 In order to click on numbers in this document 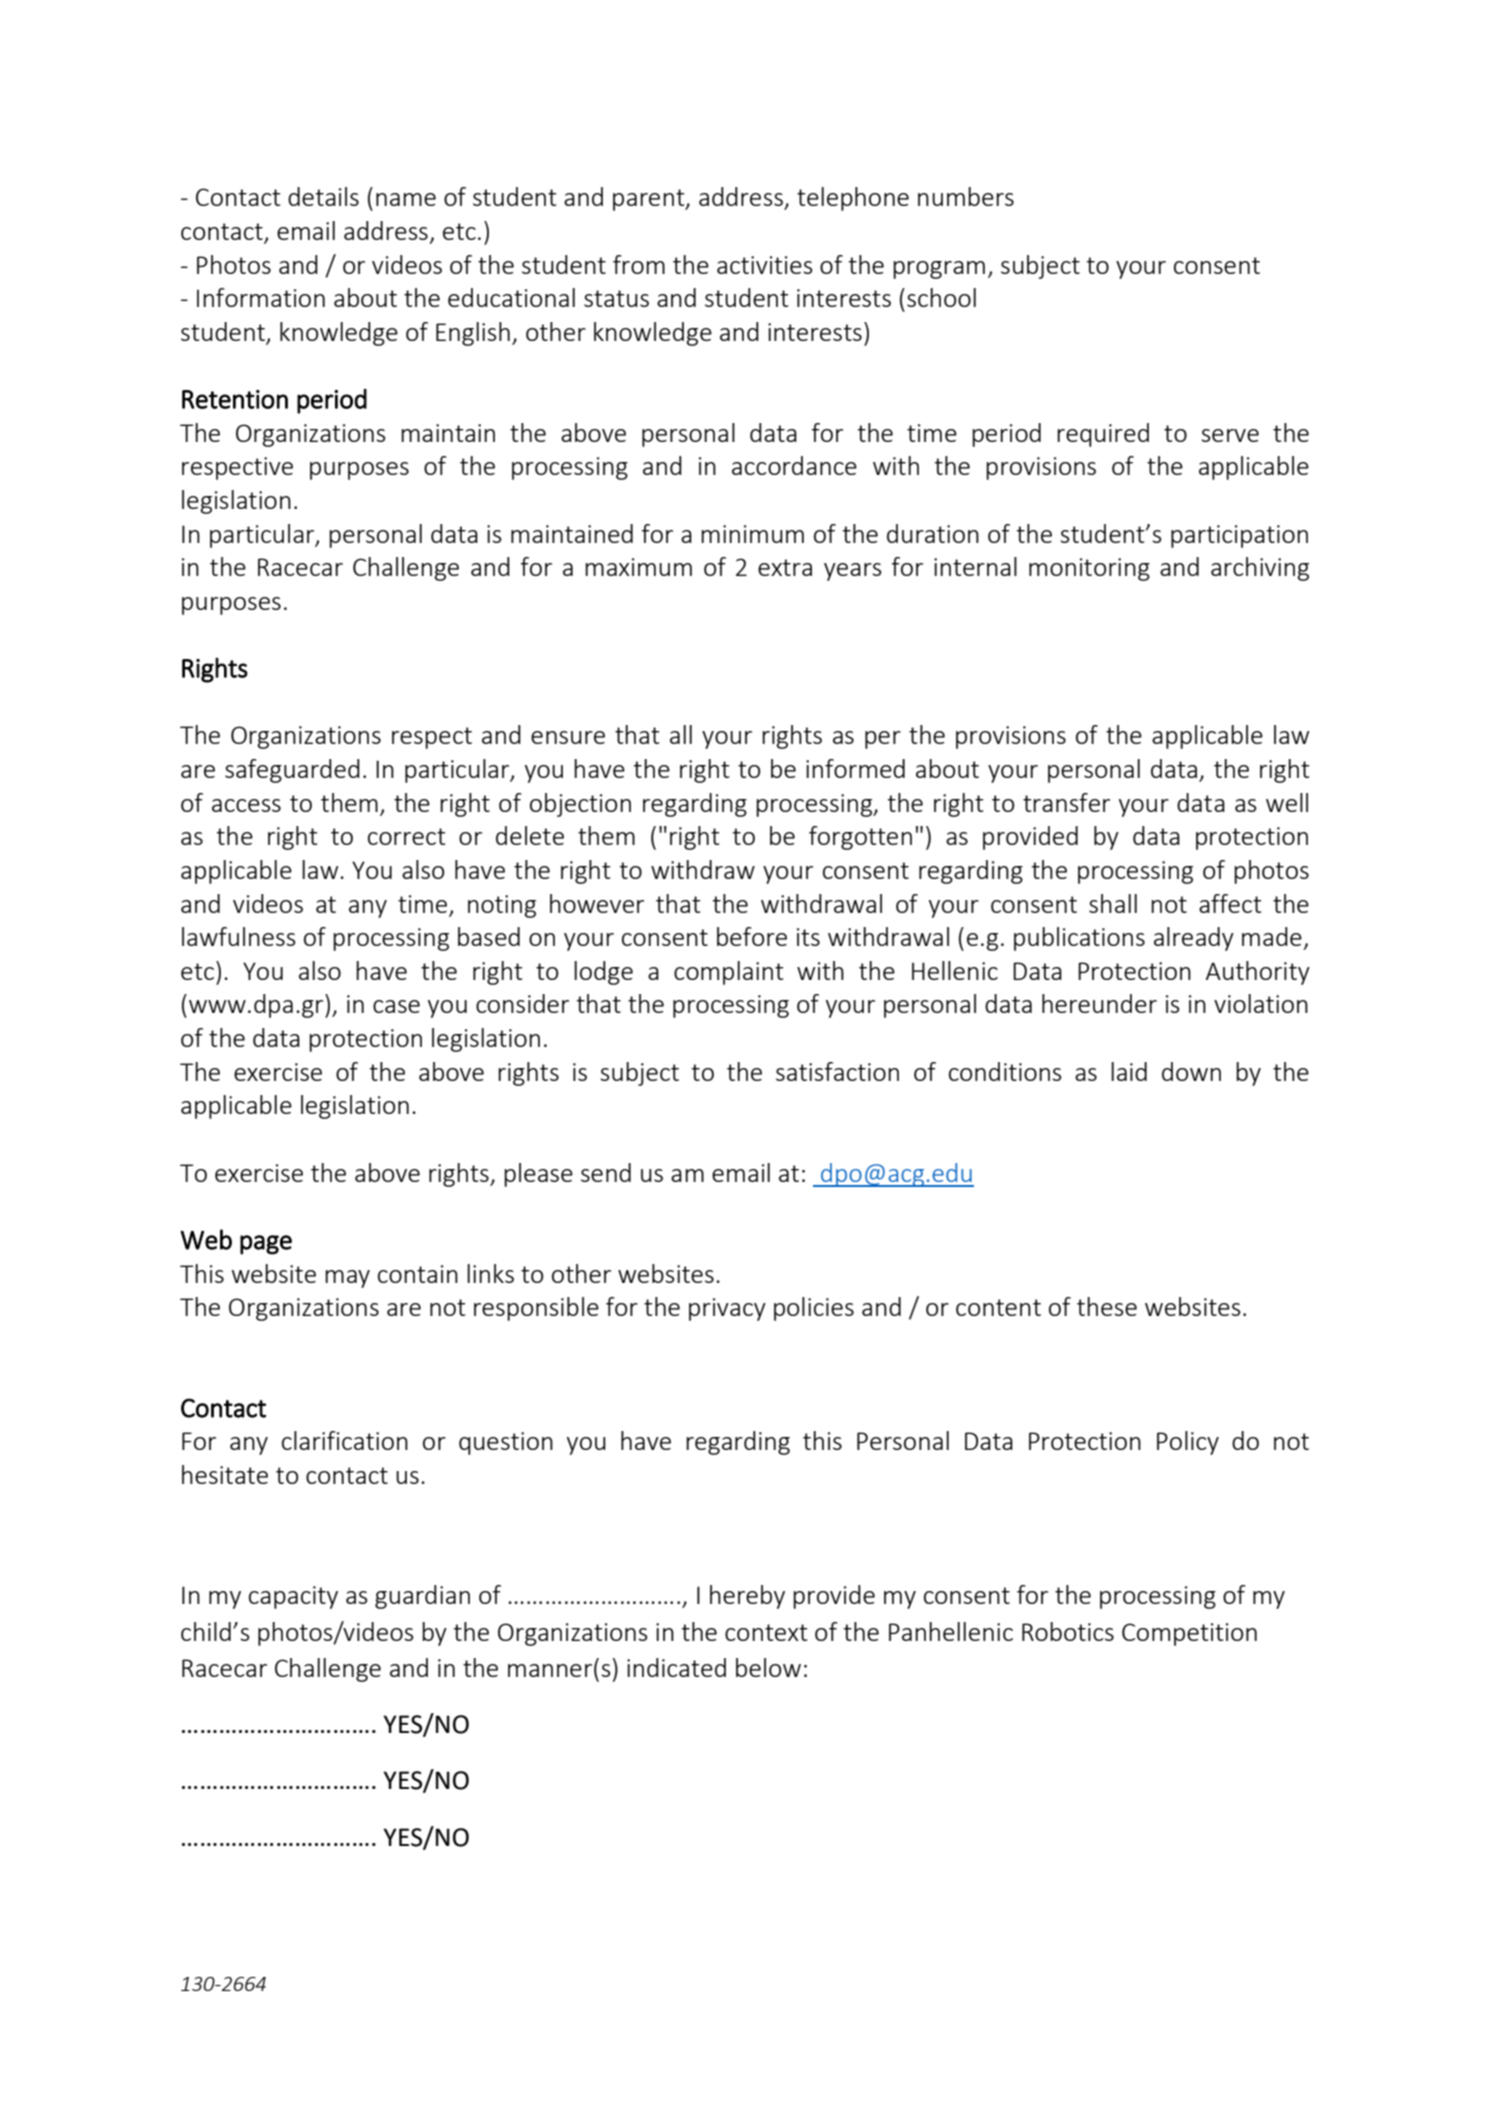, I will do `click(966, 196)`.
